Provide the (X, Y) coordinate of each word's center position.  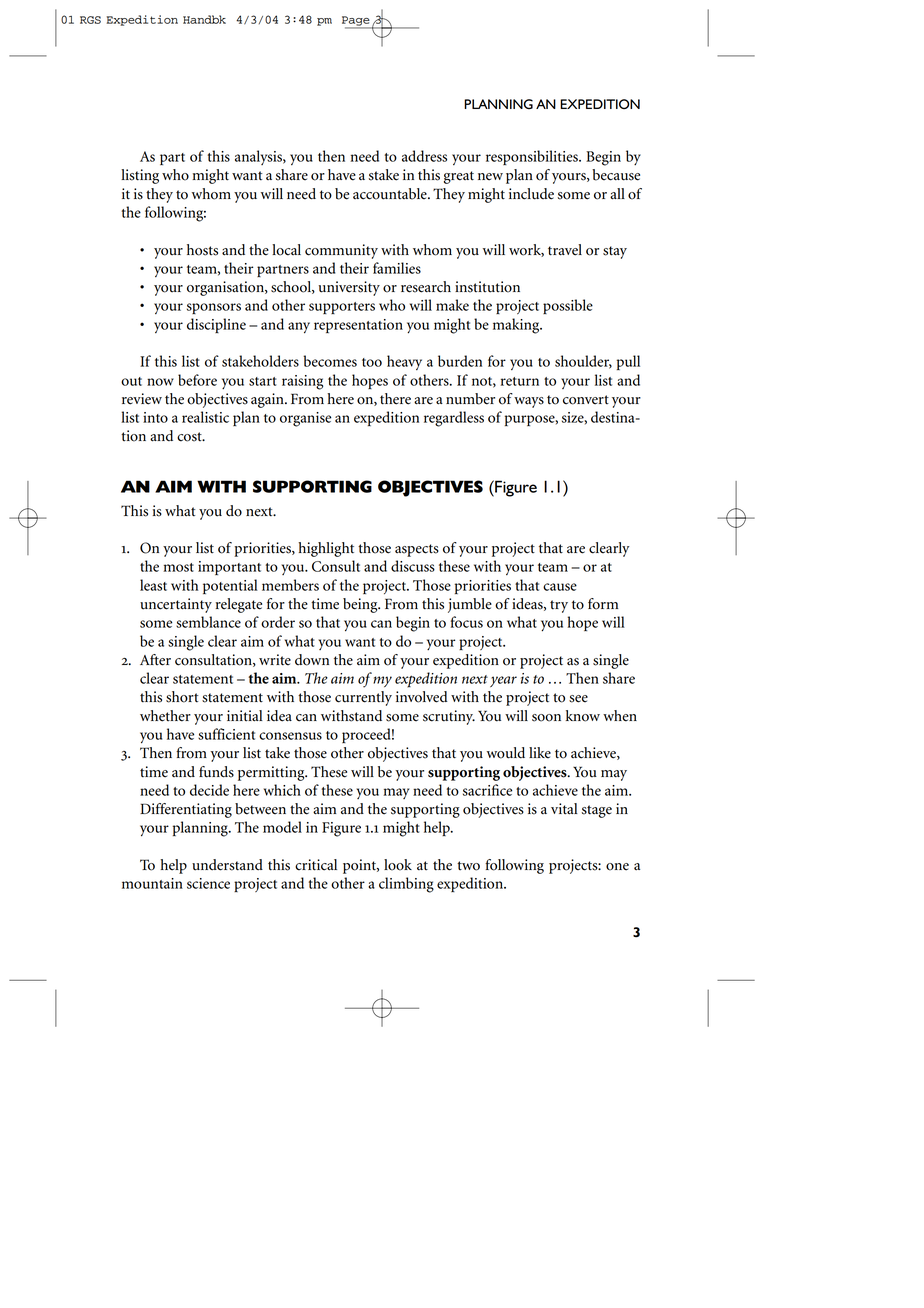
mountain (152, 883)
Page (357, 22)
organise (305, 419)
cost (190, 437)
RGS (90, 20)
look (398, 865)
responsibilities (533, 157)
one (617, 867)
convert (586, 400)
